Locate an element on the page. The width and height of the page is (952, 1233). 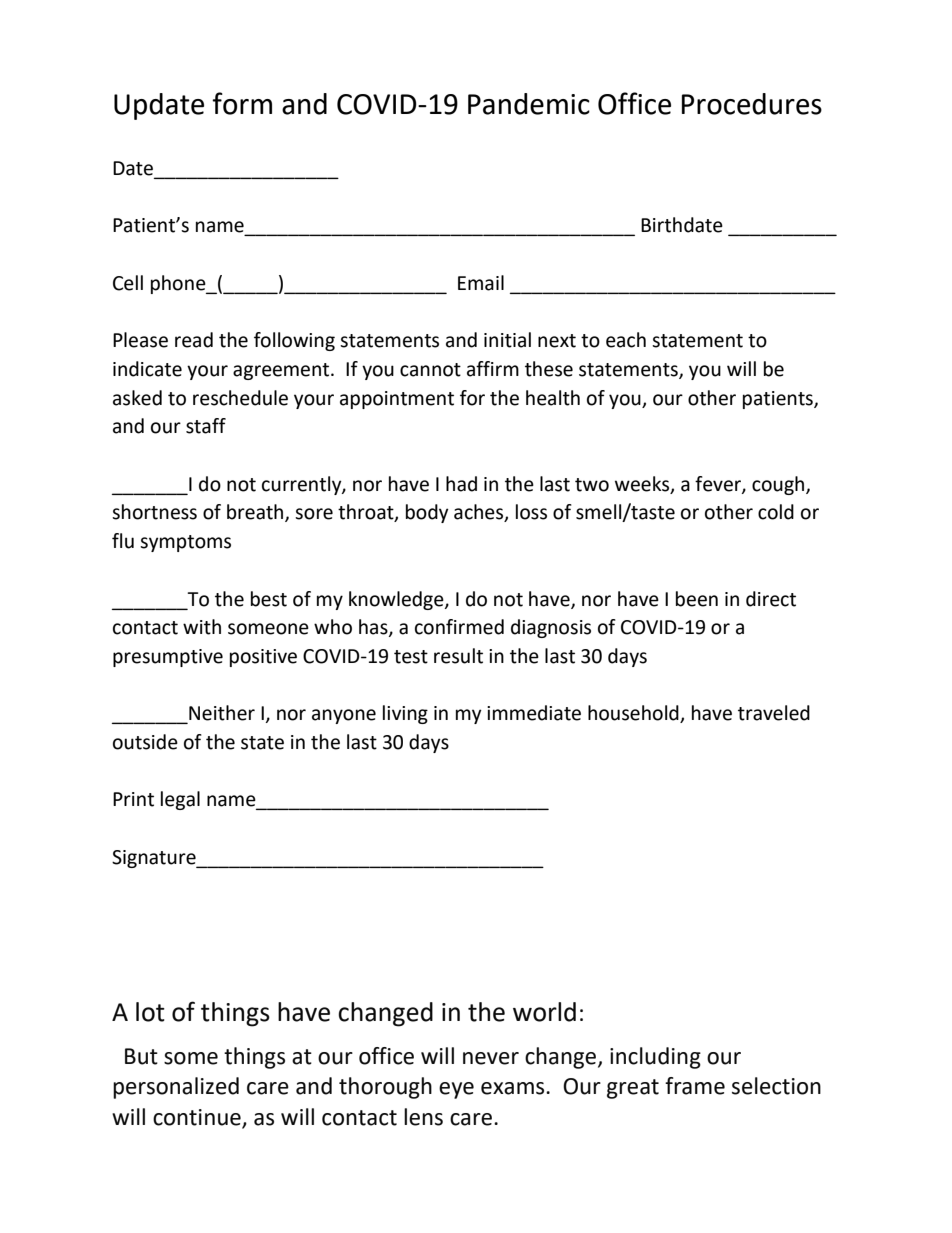
form is located at coordinates (242, 103).
